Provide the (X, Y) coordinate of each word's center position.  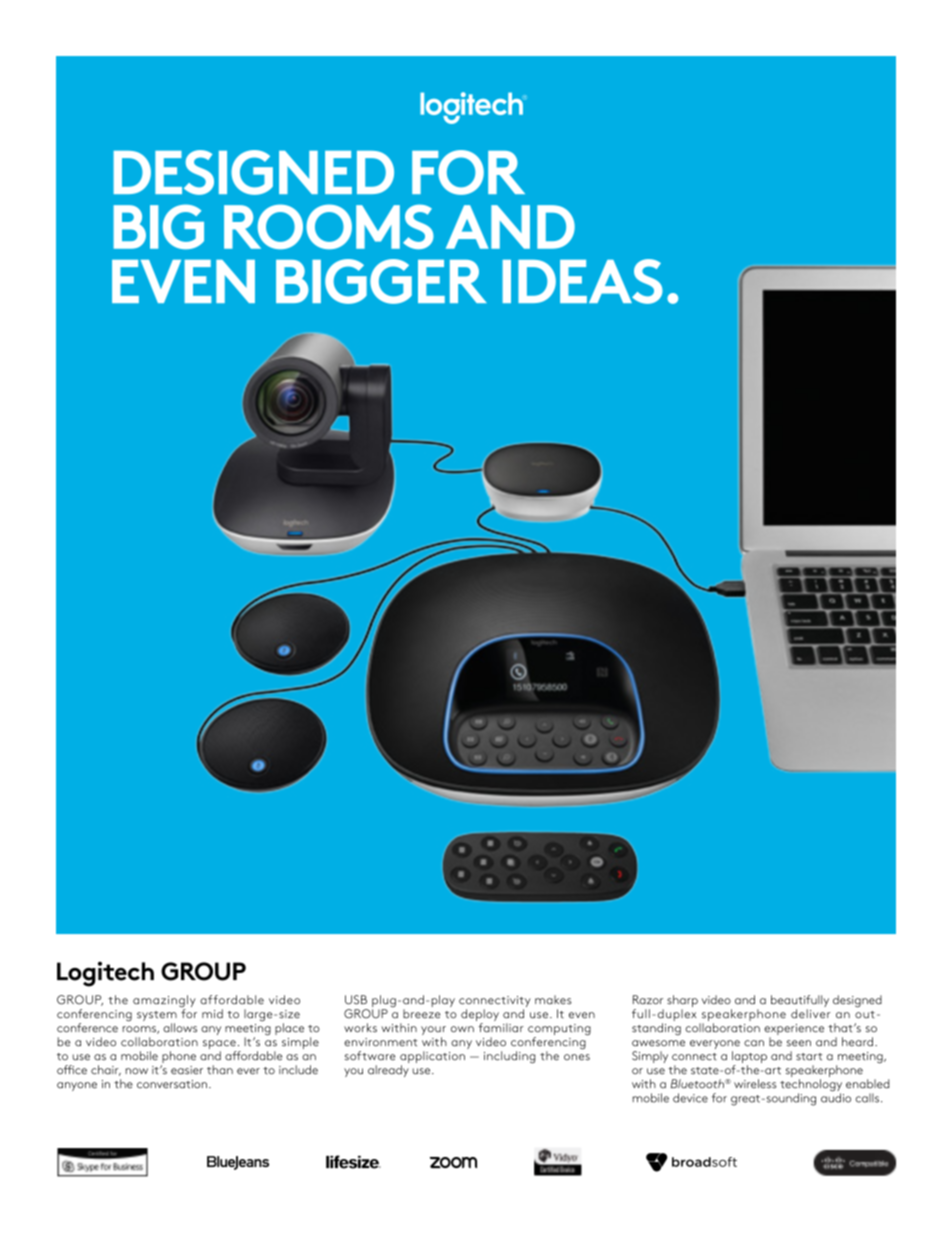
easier (187, 1070)
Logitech (105, 974)
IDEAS (582, 281)
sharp (682, 1002)
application (432, 1058)
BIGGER (381, 281)
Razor (648, 1000)
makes (553, 1000)
